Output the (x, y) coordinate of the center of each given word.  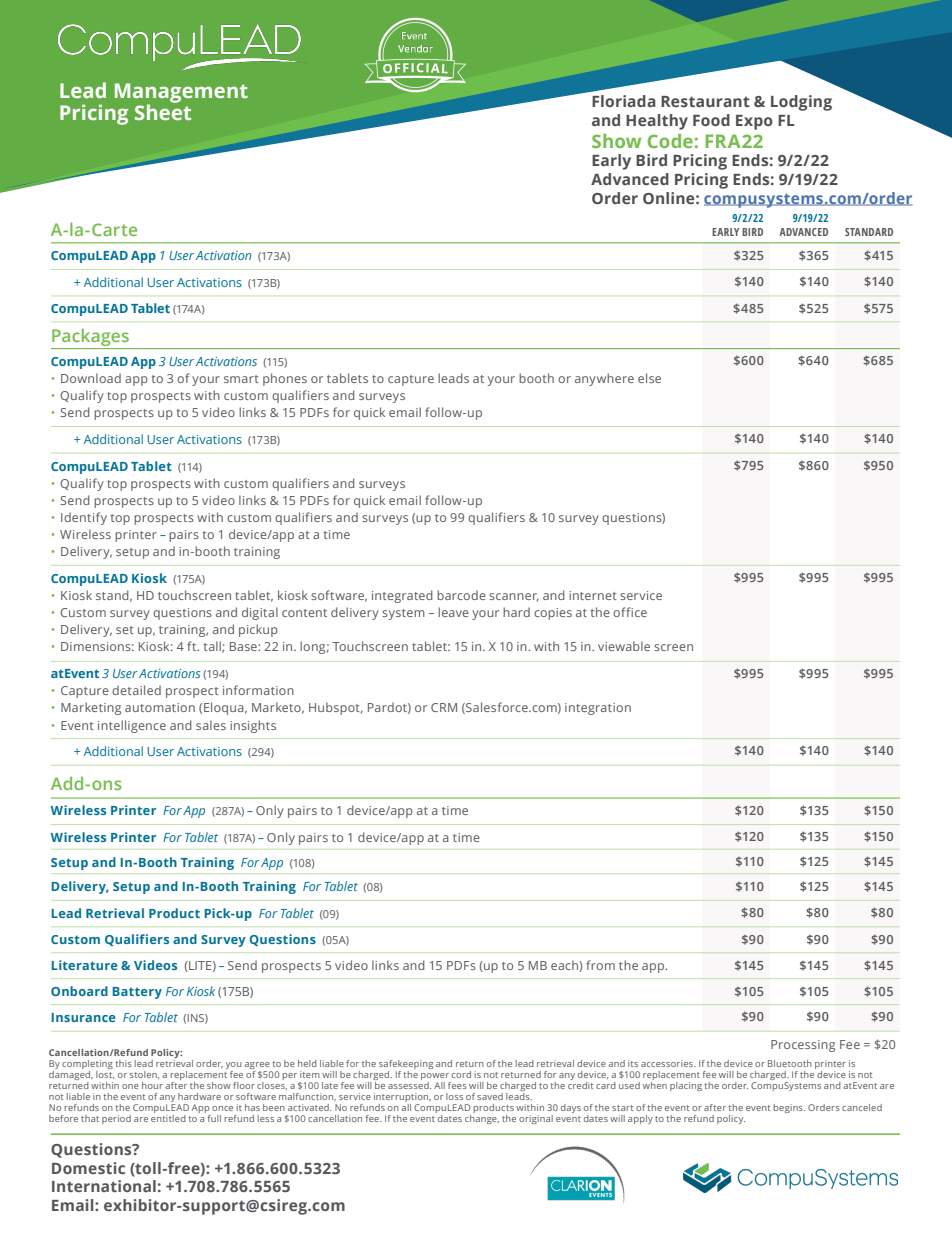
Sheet (163, 111)
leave (453, 612)
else (649, 378)
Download (91, 378)
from (600, 965)
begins (789, 1108)
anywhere (604, 379)
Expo (754, 122)
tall (213, 647)
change (482, 1118)
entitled (168, 1117)
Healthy (657, 122)
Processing (803, 1046)
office (630, 612)
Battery (137, 993)
